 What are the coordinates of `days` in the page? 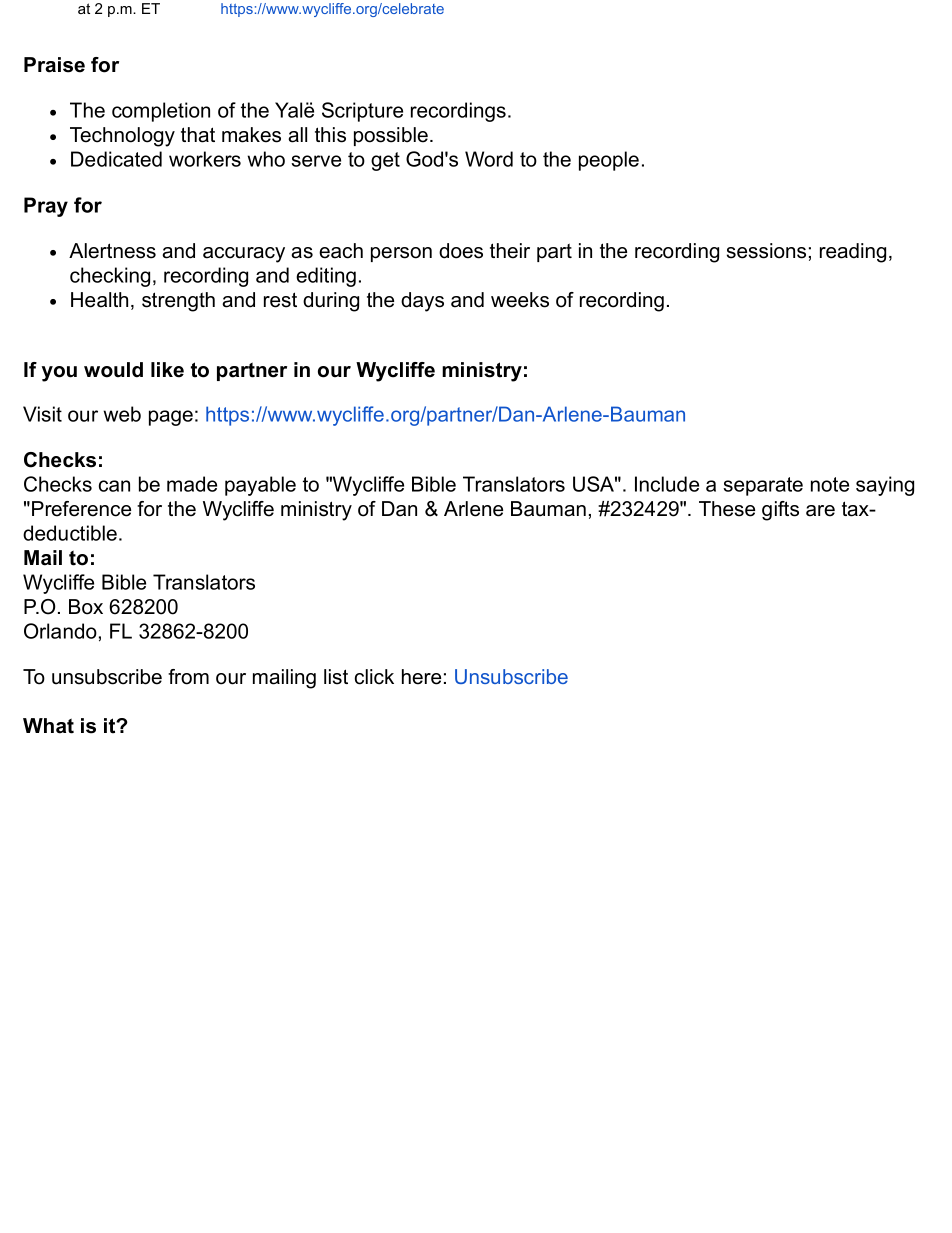 It's located at (422, 302).
